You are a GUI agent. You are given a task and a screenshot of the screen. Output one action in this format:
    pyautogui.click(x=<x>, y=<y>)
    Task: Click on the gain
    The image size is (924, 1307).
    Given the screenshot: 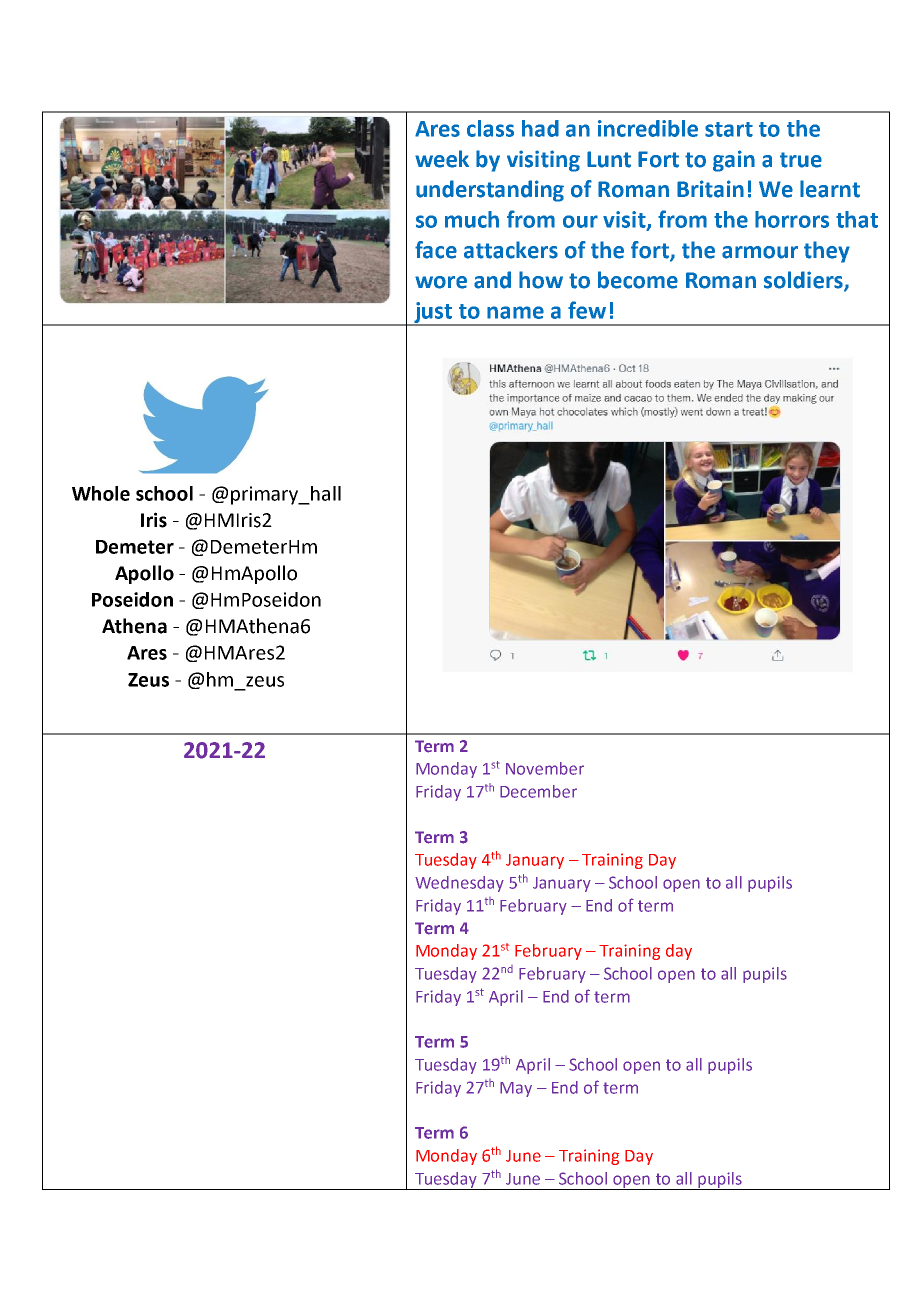 What is the action you would take?
    pyautogui.click(x=734, y=161)
